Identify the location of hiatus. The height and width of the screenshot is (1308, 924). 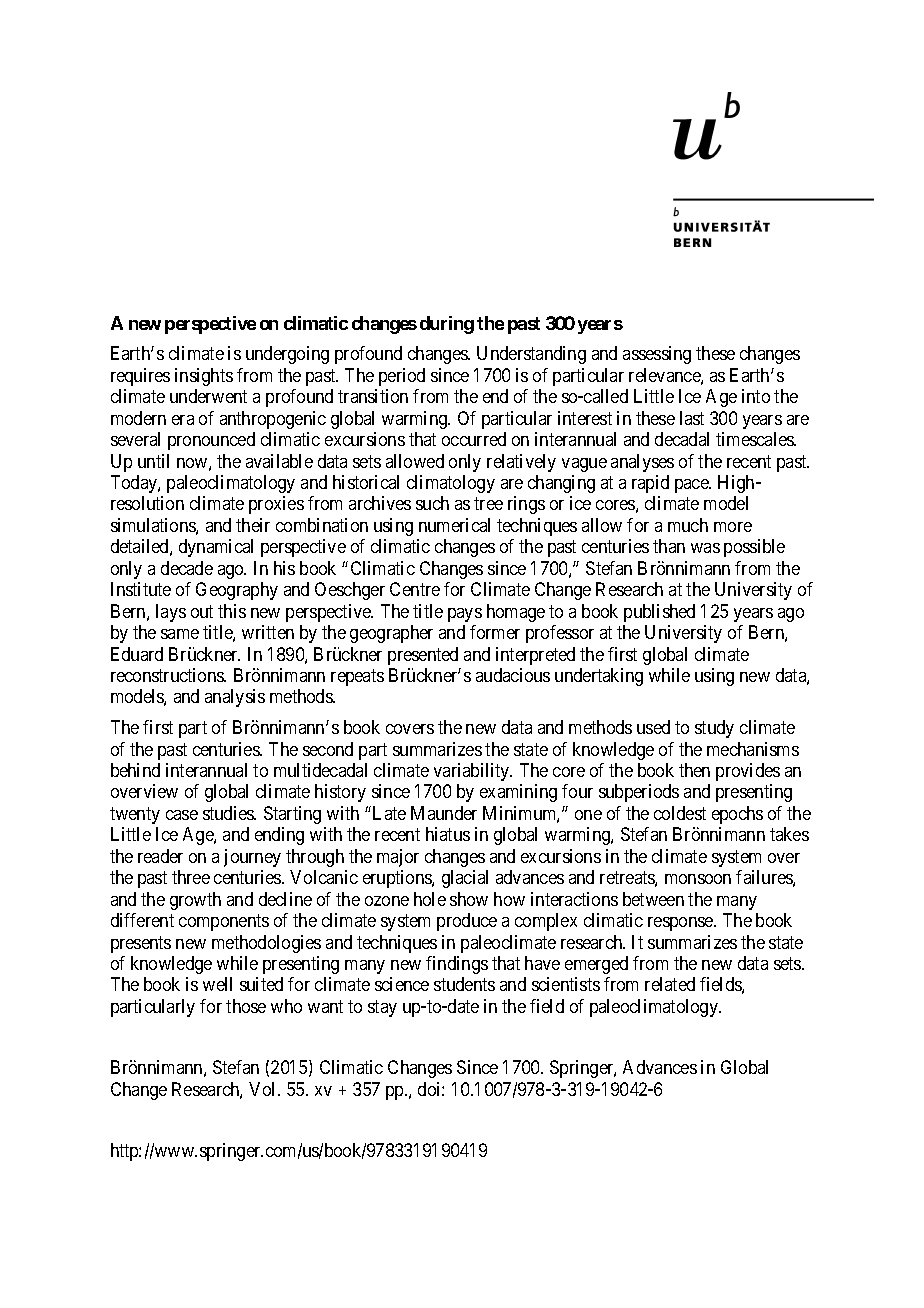
(448, 834).
